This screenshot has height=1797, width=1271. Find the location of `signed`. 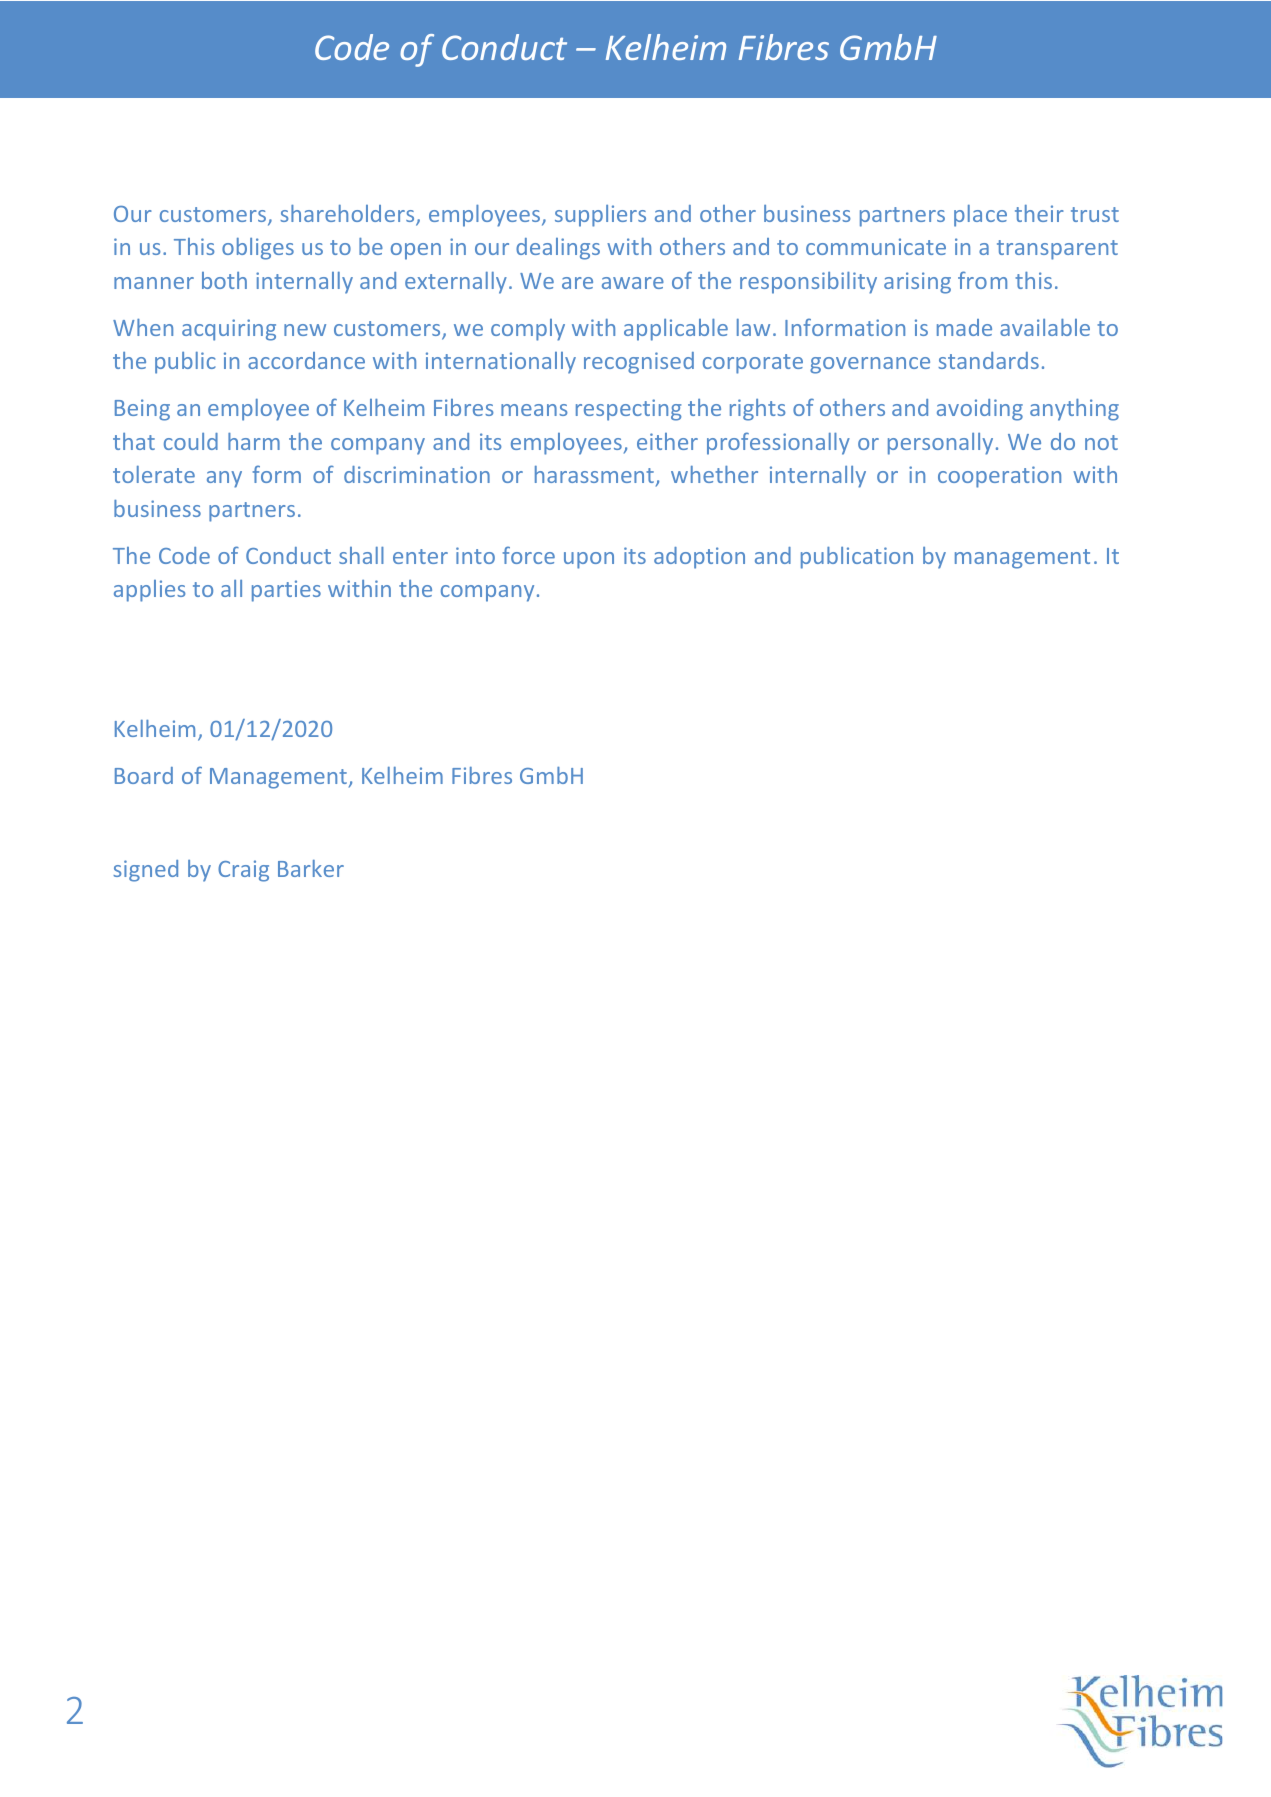

signed is located at coordinates (145, 871).
